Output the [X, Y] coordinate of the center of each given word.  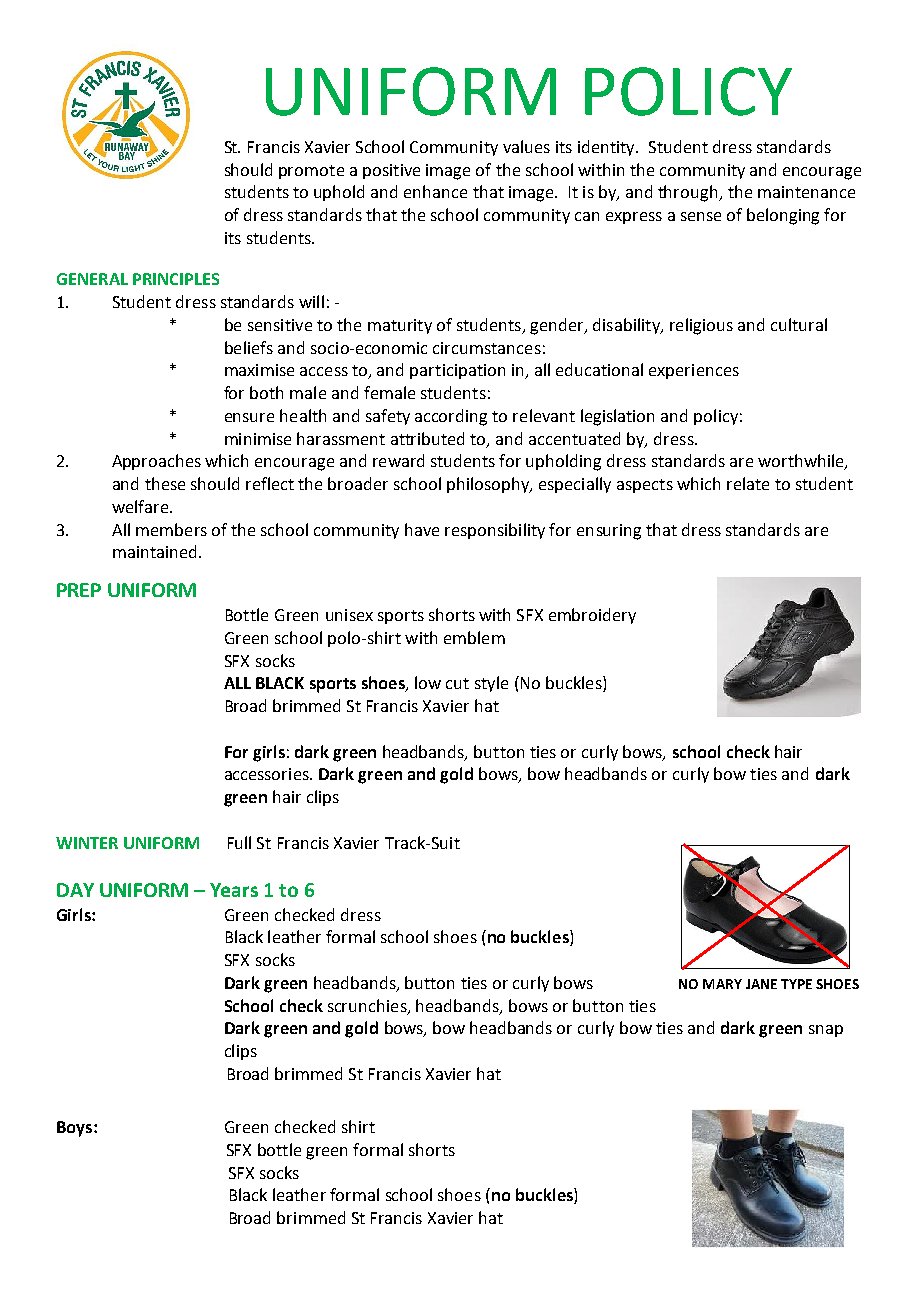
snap [826, 1031]
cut [457, 683]
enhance [435, 191]
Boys [74, 1129]
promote [311, 172]
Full [239, 842]
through [689, 193]
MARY [722, 984]
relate [748, 483]
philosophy [489, 485]
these [165, 483]
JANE [761, 984]
